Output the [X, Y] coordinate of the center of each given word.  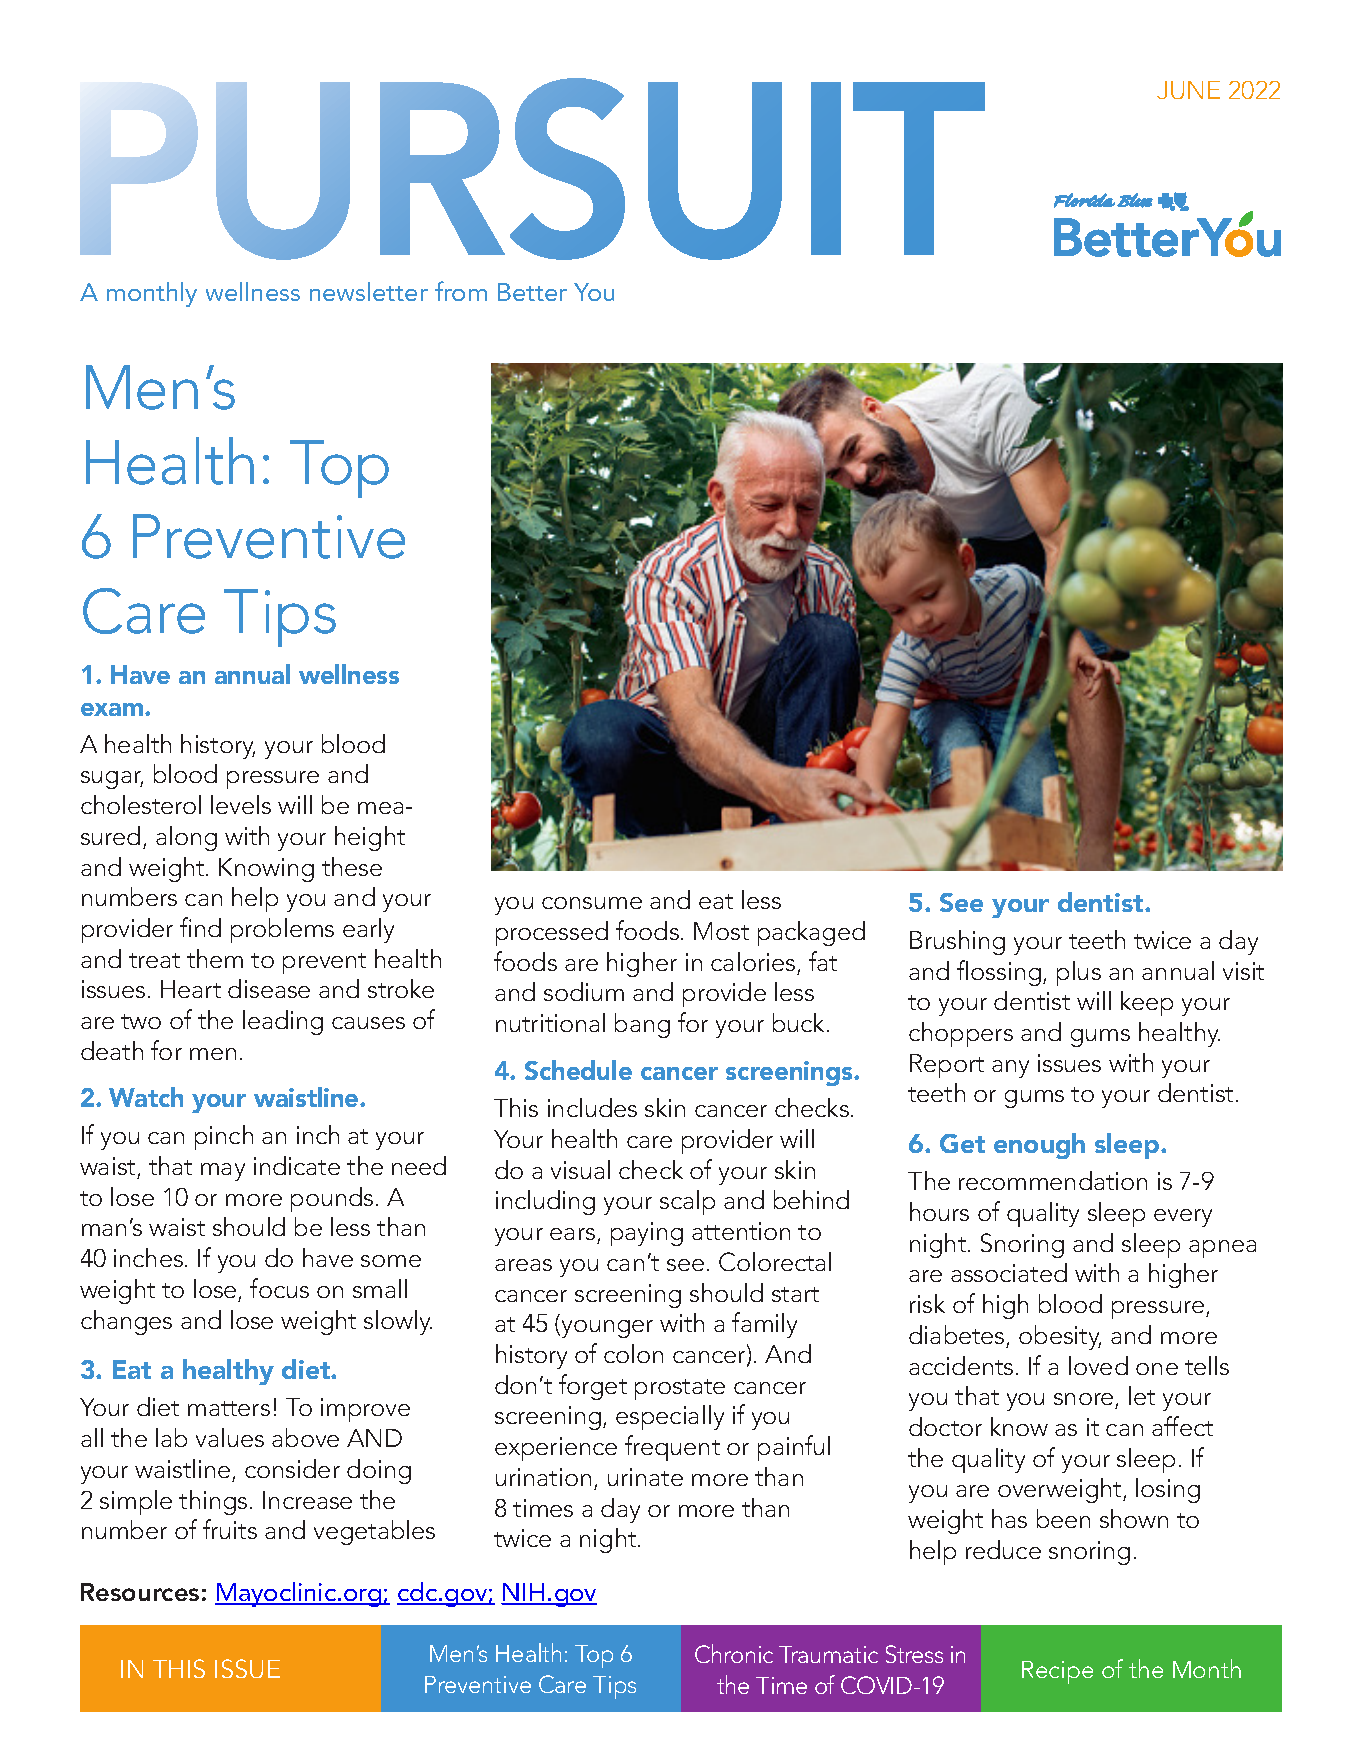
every [1183, 1218]
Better [532, 292]
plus [1079, 973]
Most [721, 931]
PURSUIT [532, 169]
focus [279, 1288]
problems [282, 930]
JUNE [1188, 90]
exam [113, 709]
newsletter [369, 291]
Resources [140, 1592]
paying [647, 1234]
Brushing [957, 942]
